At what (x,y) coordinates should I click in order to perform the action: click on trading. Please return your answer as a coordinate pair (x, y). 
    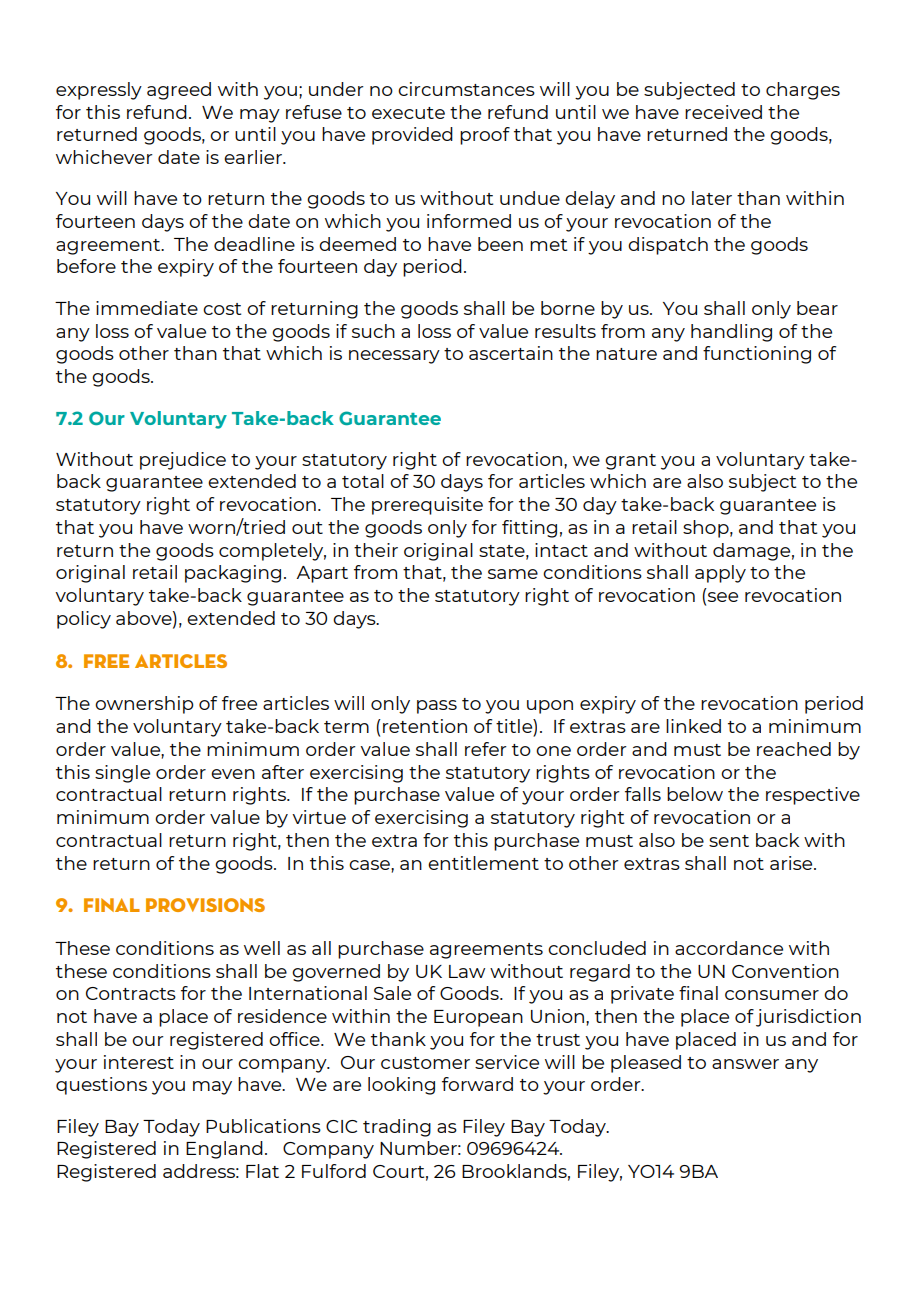
    Looking at the image, I should click on (397, 1128).
